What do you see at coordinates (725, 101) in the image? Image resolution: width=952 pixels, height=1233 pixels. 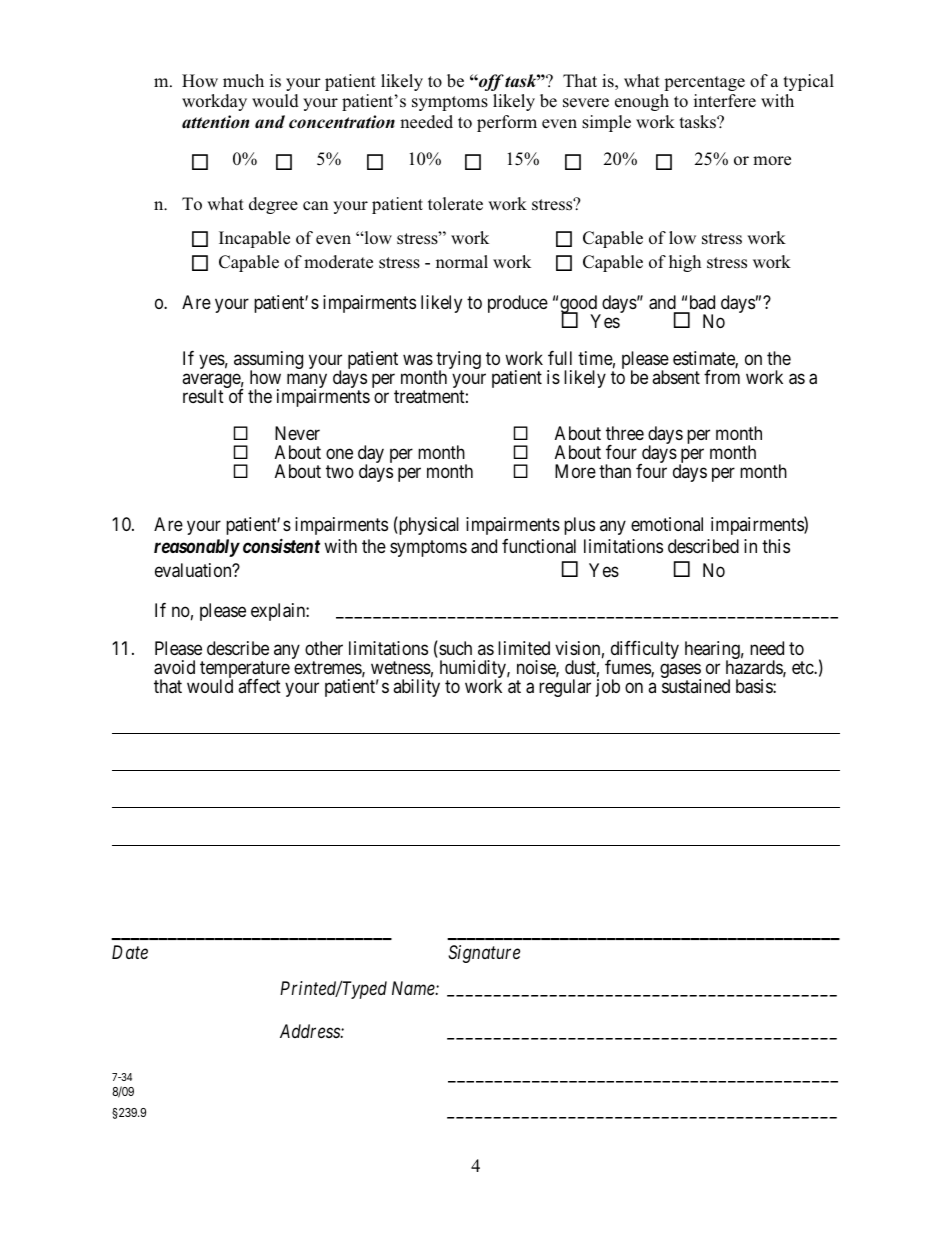 I see `interfere` at bounding box center [725, 101].
